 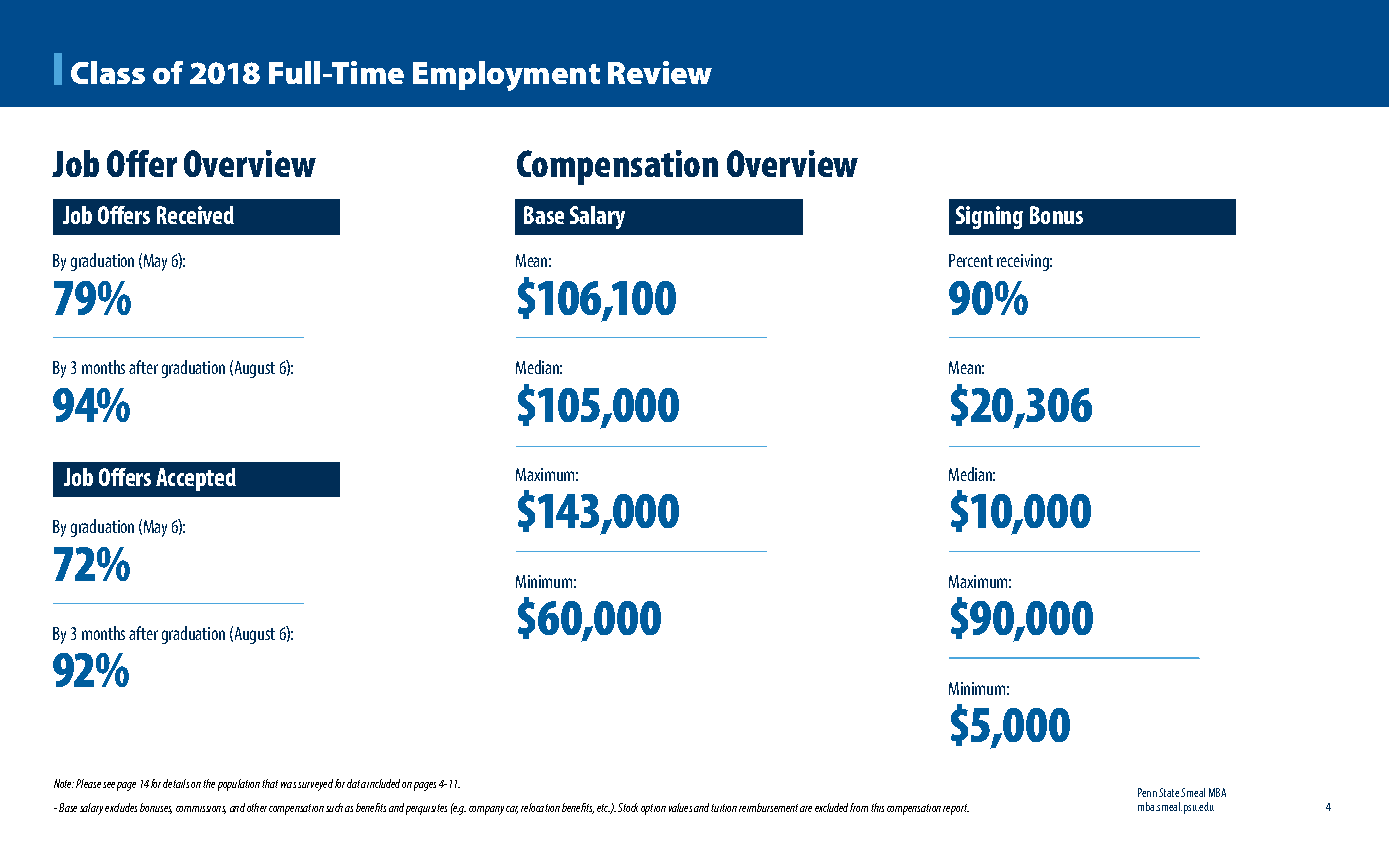 I want to click on Stock, so click(x=628, y=807).
